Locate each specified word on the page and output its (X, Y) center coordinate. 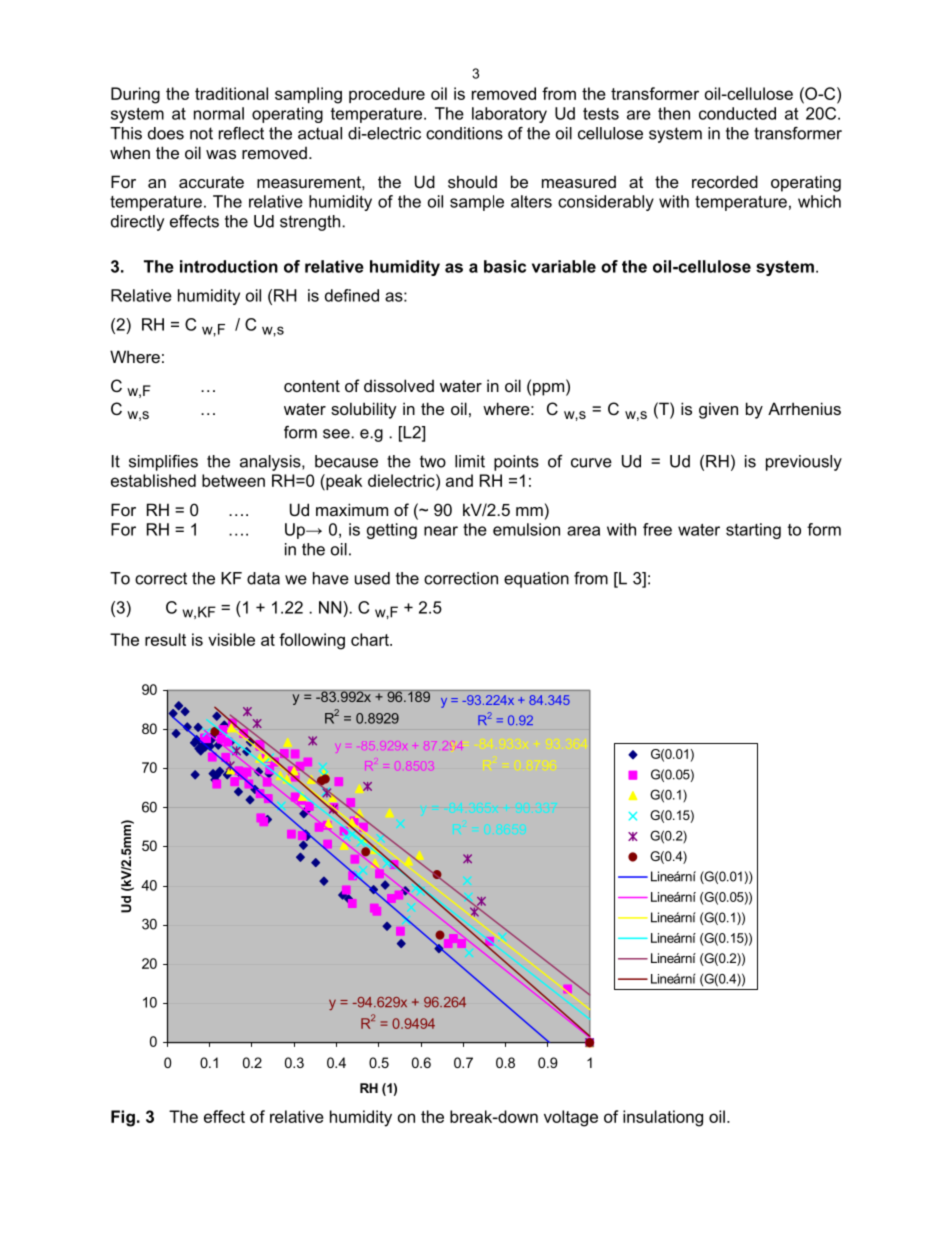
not (201, 133)
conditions (464, 133)
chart (371, 639)
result (165, 639)
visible (231, 639)
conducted (737, 113)
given (718, 410)
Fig (123, 1118)
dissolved (399, 385)
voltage (571, 1118)
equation (536, 580)
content (312, 386)
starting (753, 531)
